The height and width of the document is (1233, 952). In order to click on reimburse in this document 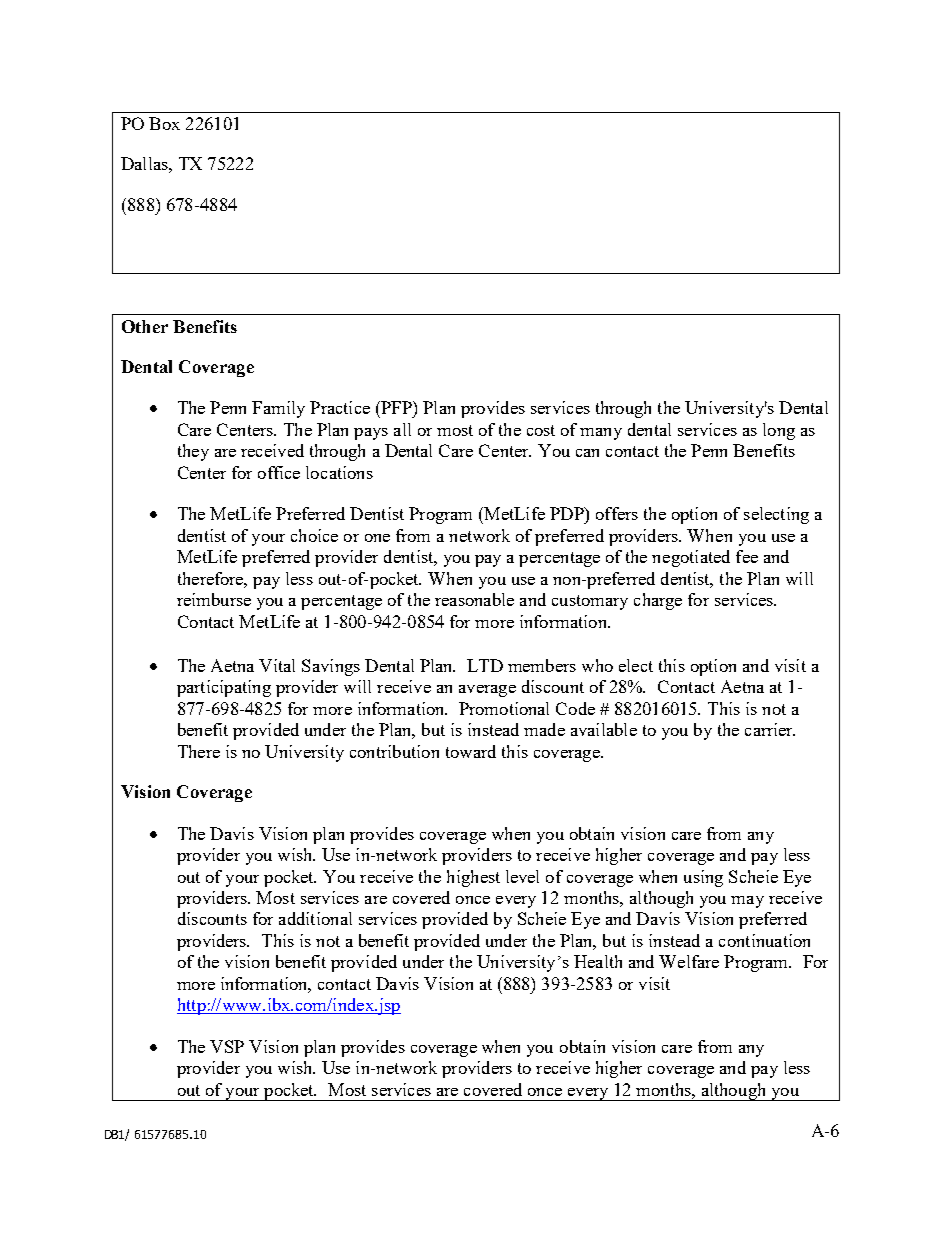, I will do `click(214, 599)`.
